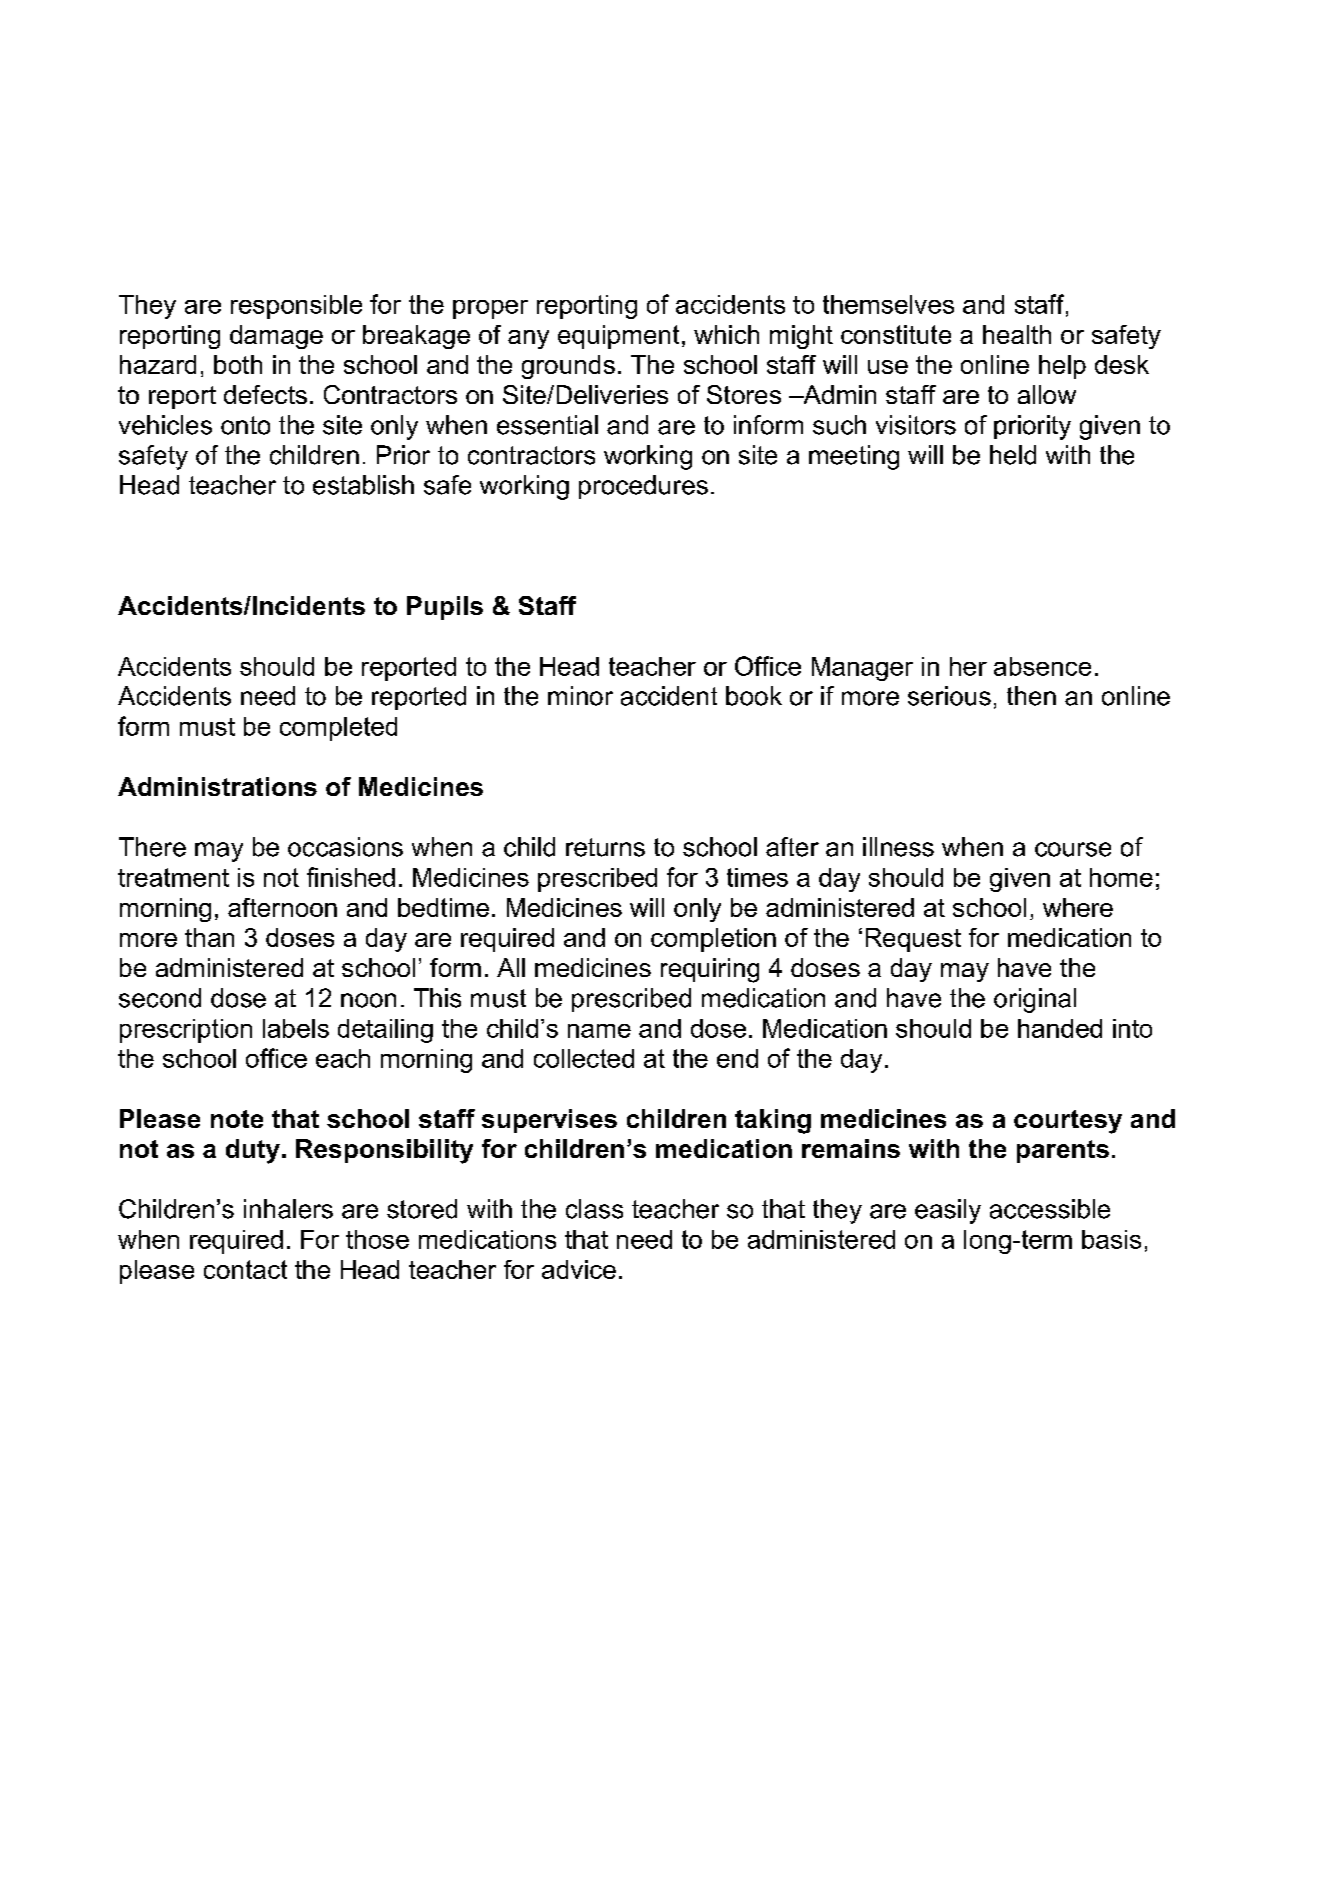 The width and height of the document is (1337, 1891). Describe the element at coordinates (1017, 334) in the document. I see `health` at that location.
